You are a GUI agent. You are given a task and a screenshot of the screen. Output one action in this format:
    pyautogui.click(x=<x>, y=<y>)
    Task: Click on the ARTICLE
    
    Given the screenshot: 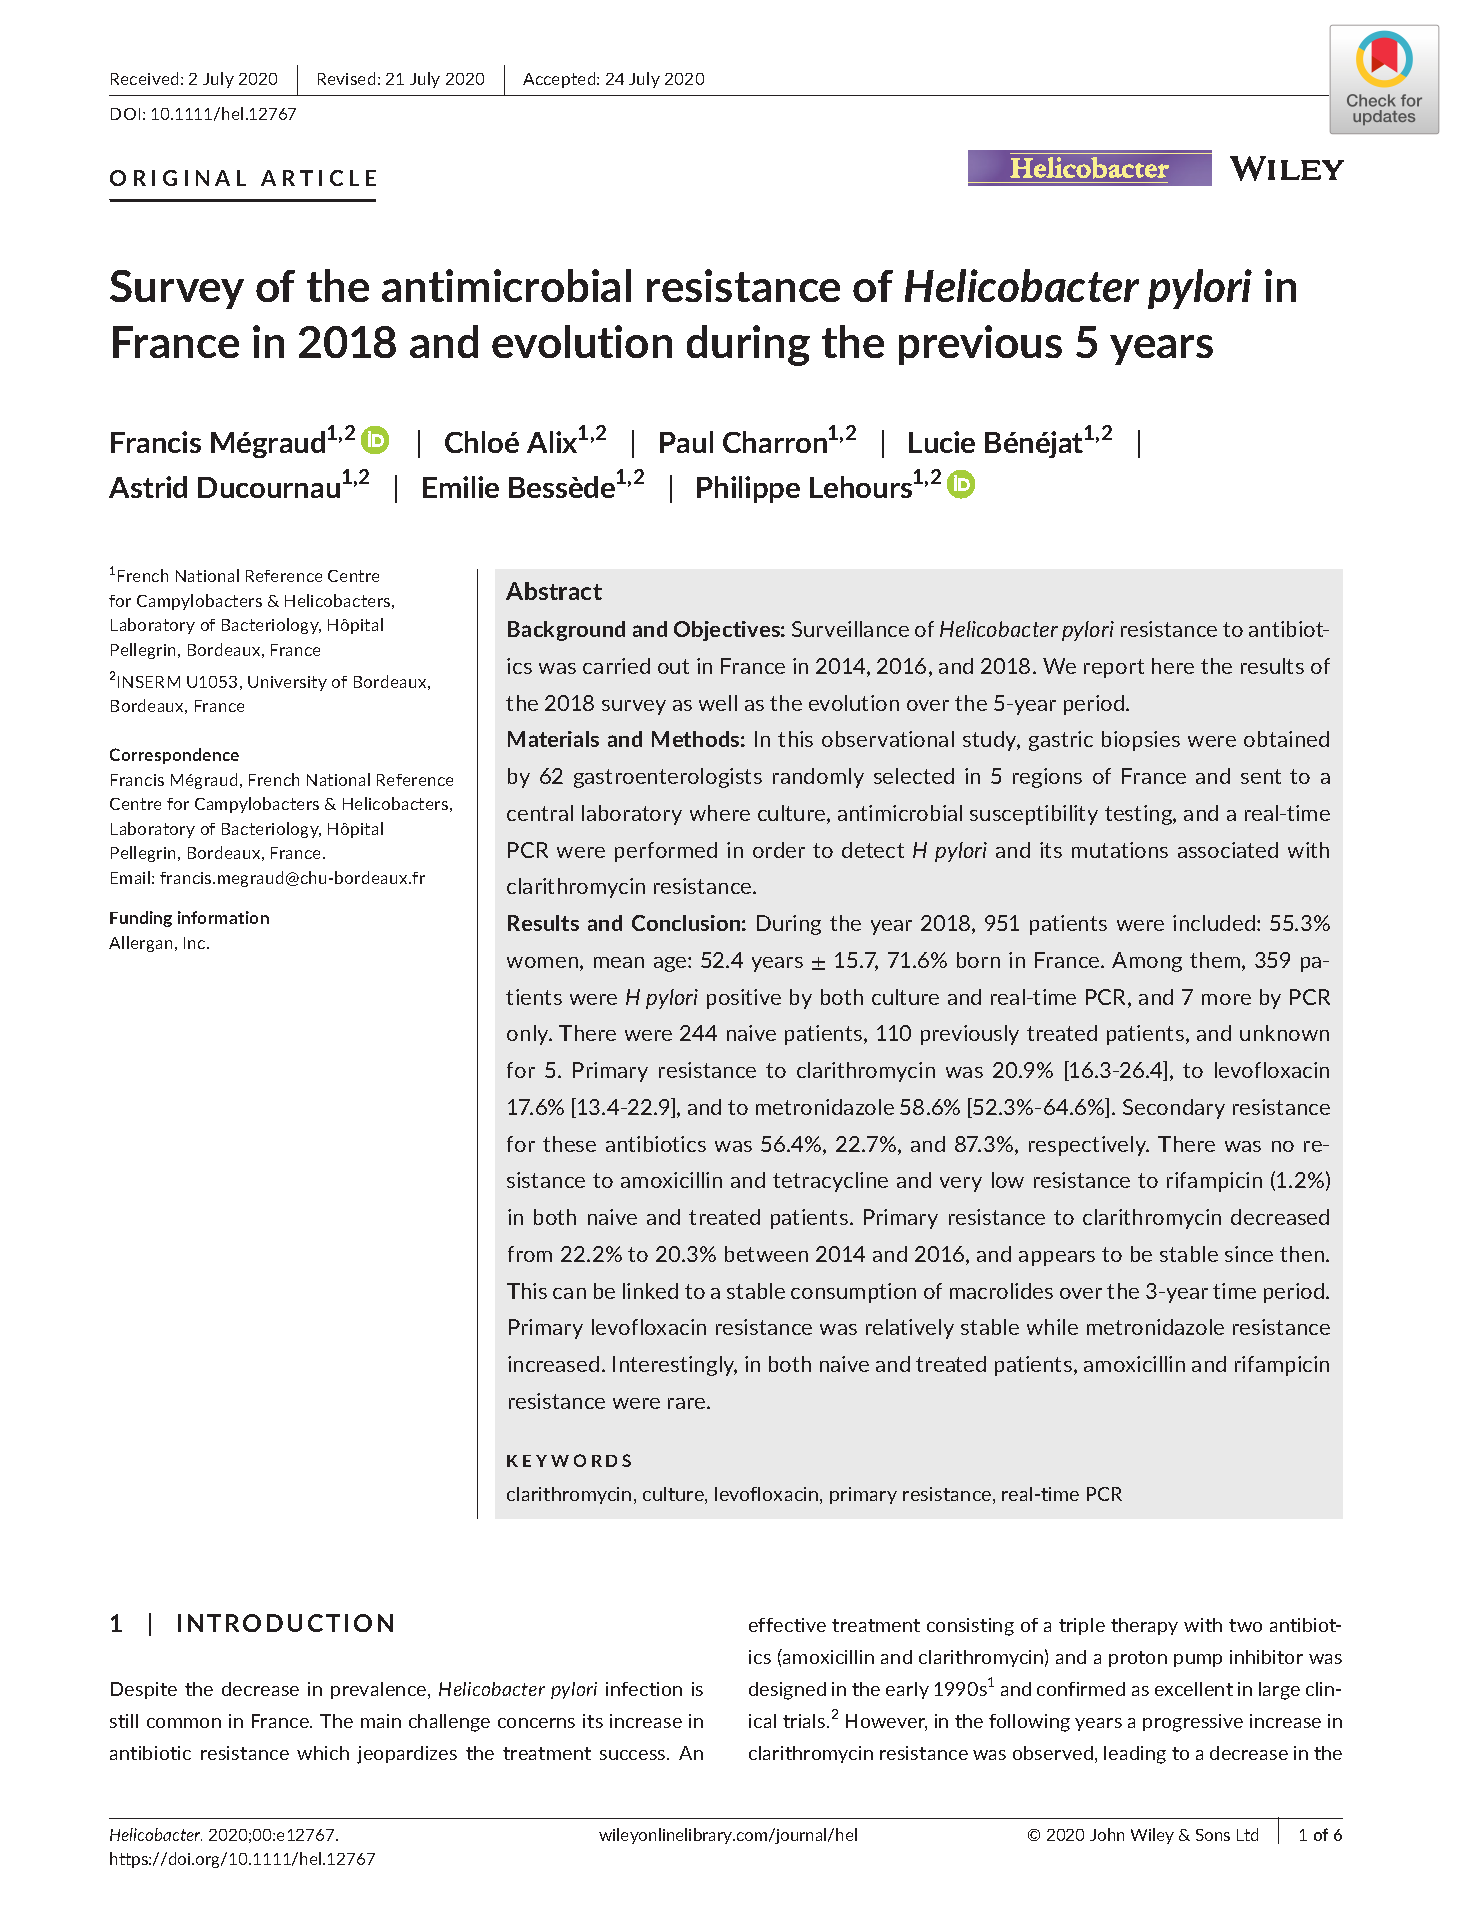 What is the action you would take?
    pyautogui.click(x=318, y=178)
